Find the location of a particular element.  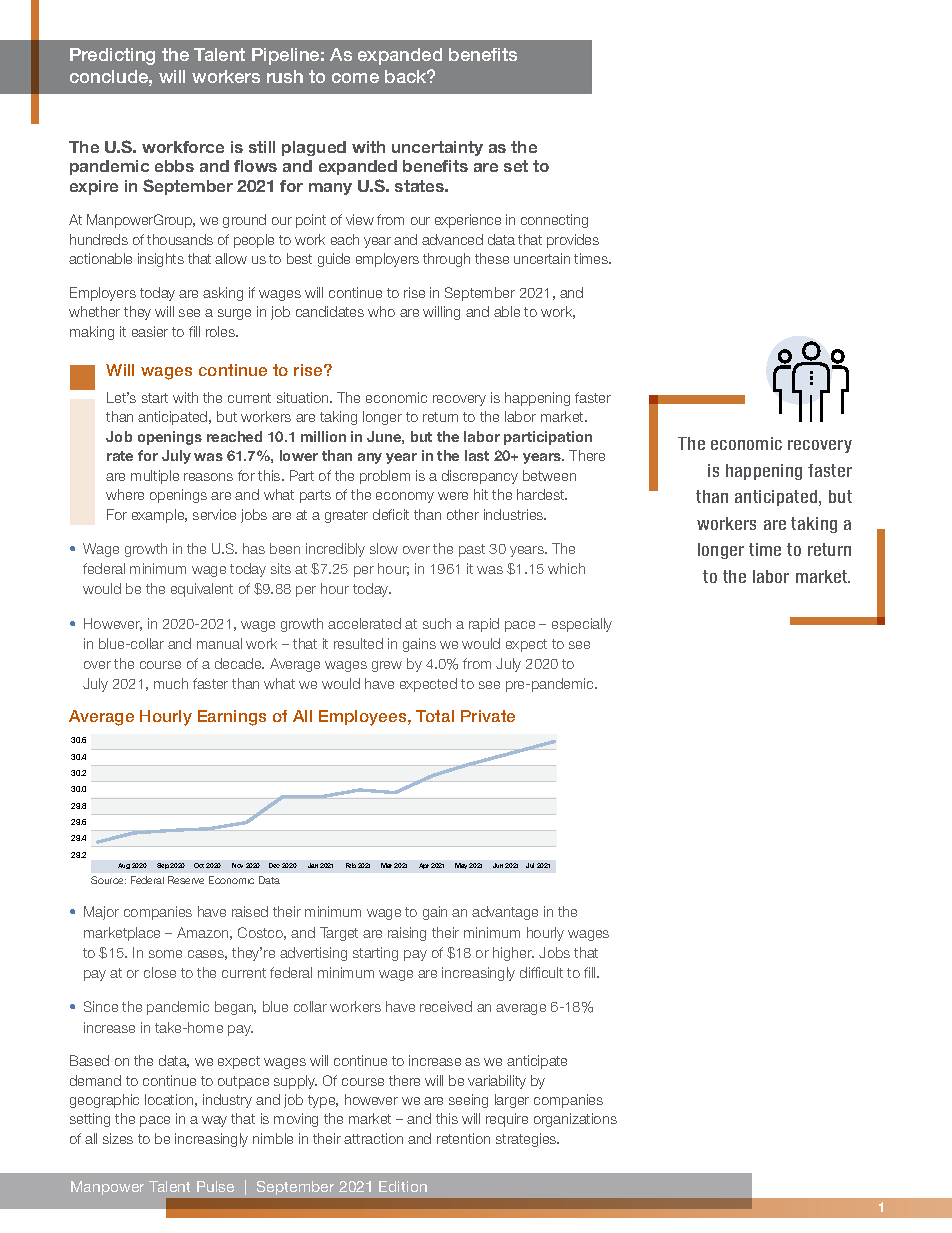

some is located at coordinates (165, 954).
